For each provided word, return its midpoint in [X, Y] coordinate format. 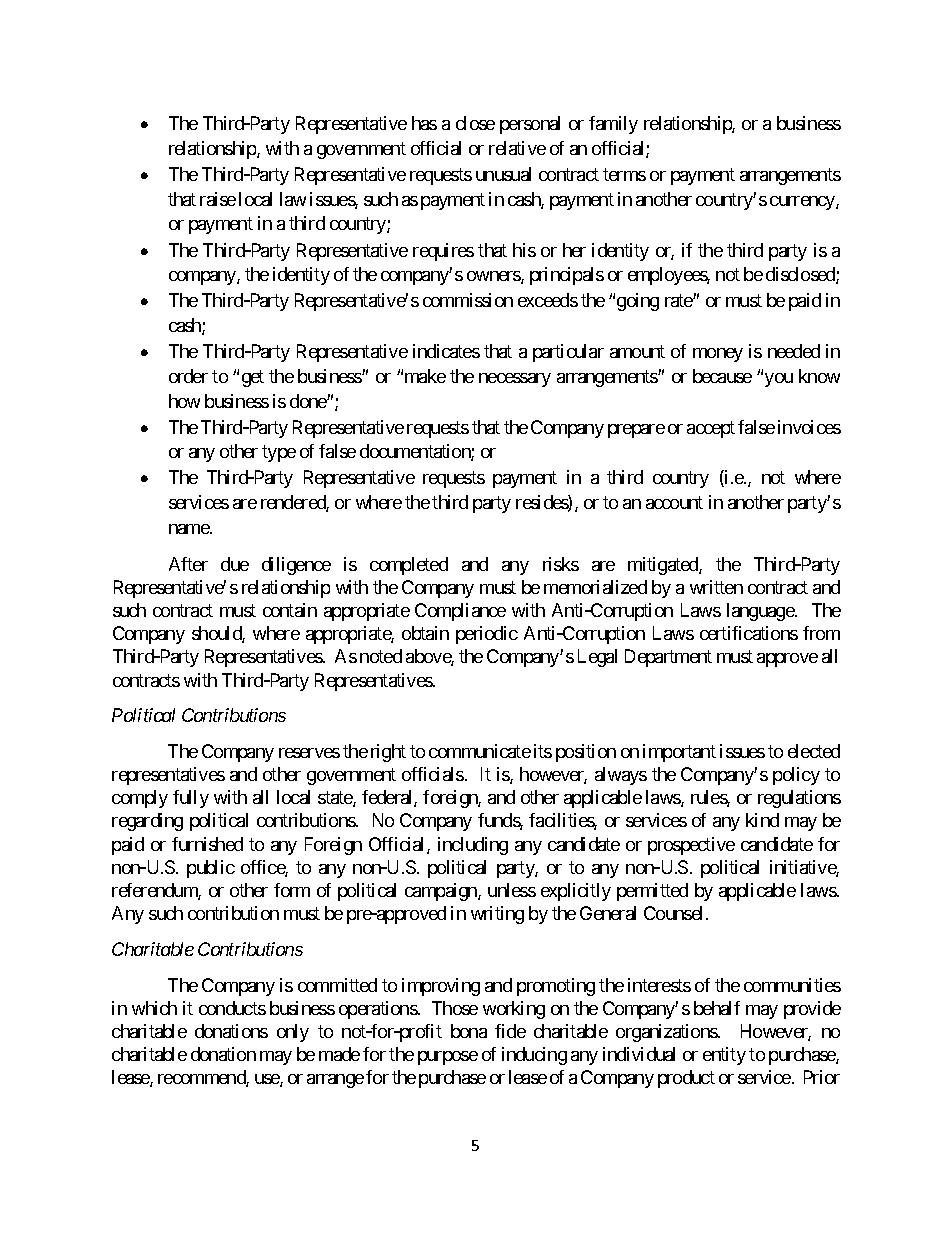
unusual [503, 174]
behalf [717, 1008]
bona [469, 1031]
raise [218, 199]
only [293, 1033]
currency [803, 203]
